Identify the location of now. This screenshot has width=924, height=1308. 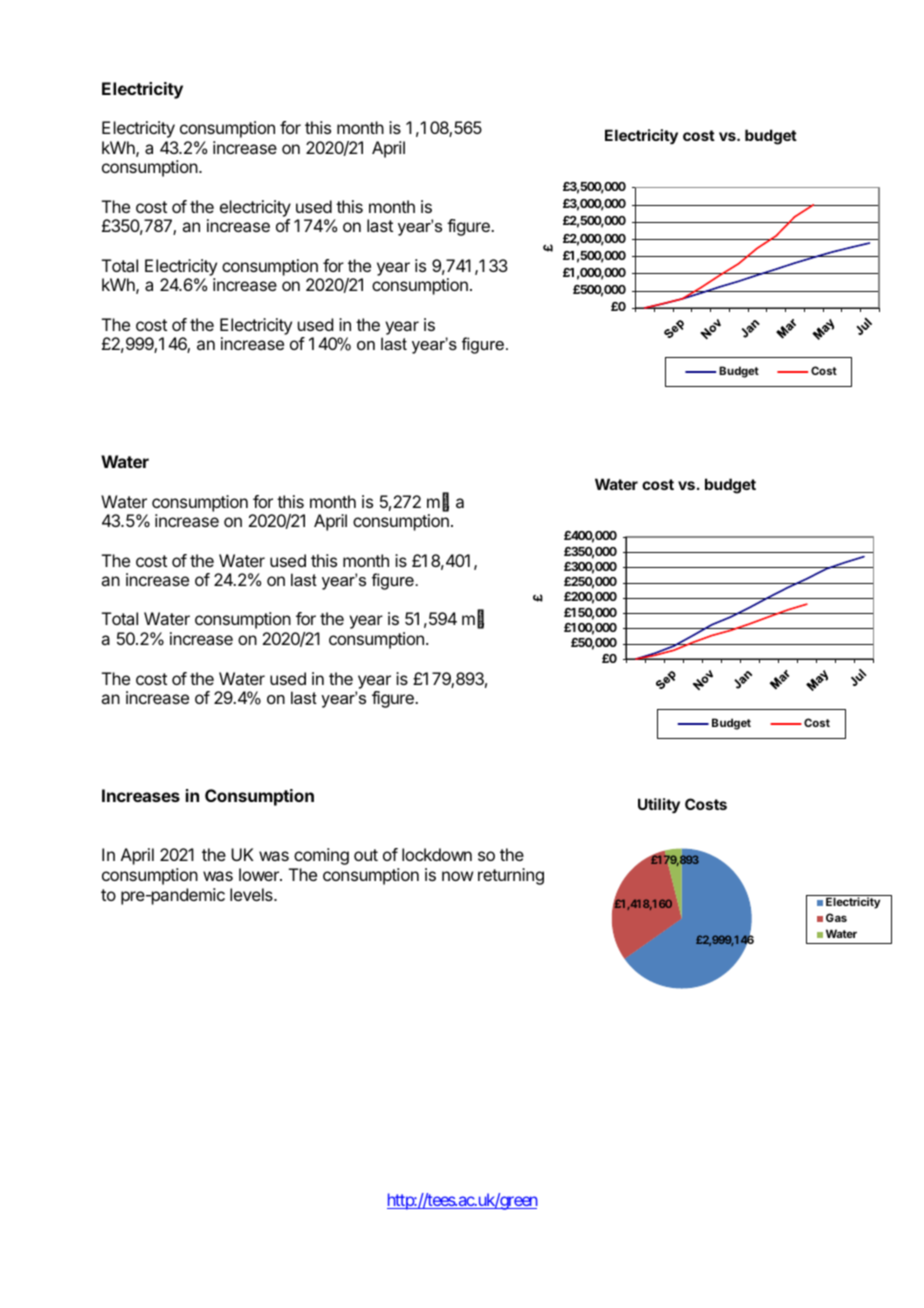
(457, 876).
